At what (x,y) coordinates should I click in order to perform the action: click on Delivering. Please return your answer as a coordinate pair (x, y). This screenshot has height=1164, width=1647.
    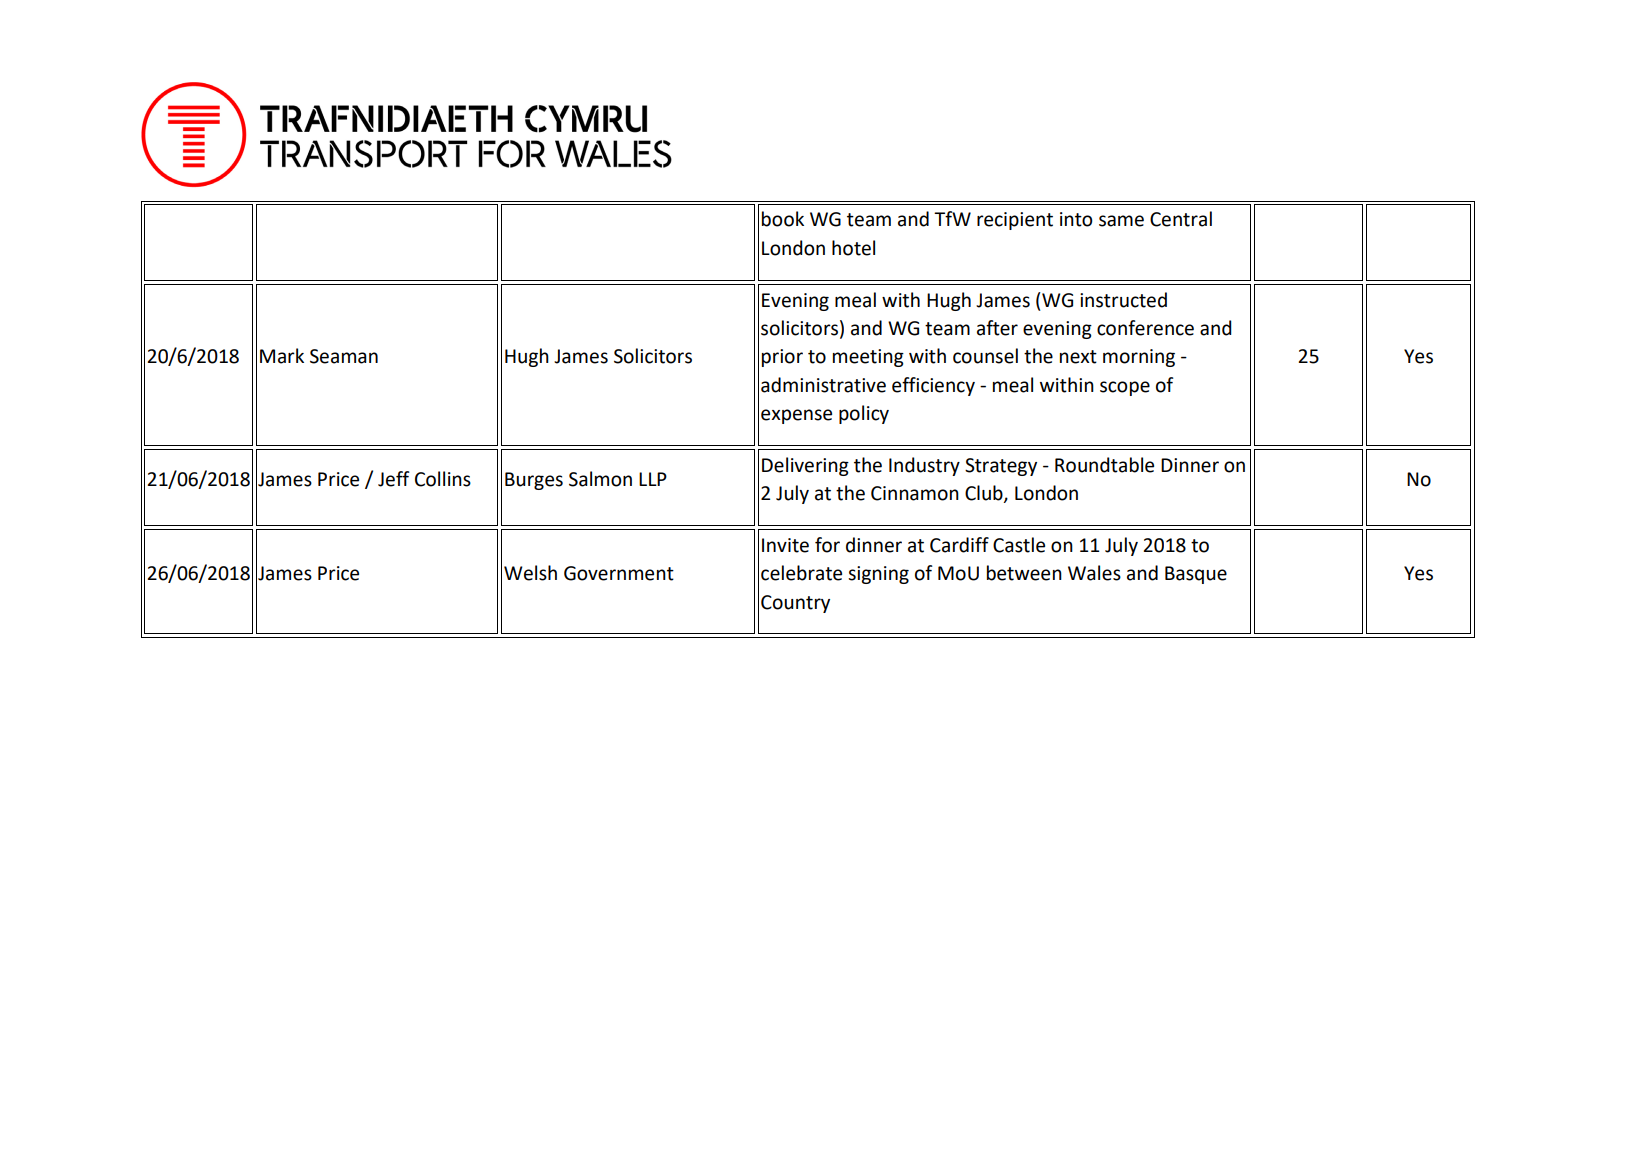
    Looking at the image, I should click on (805, 466).
